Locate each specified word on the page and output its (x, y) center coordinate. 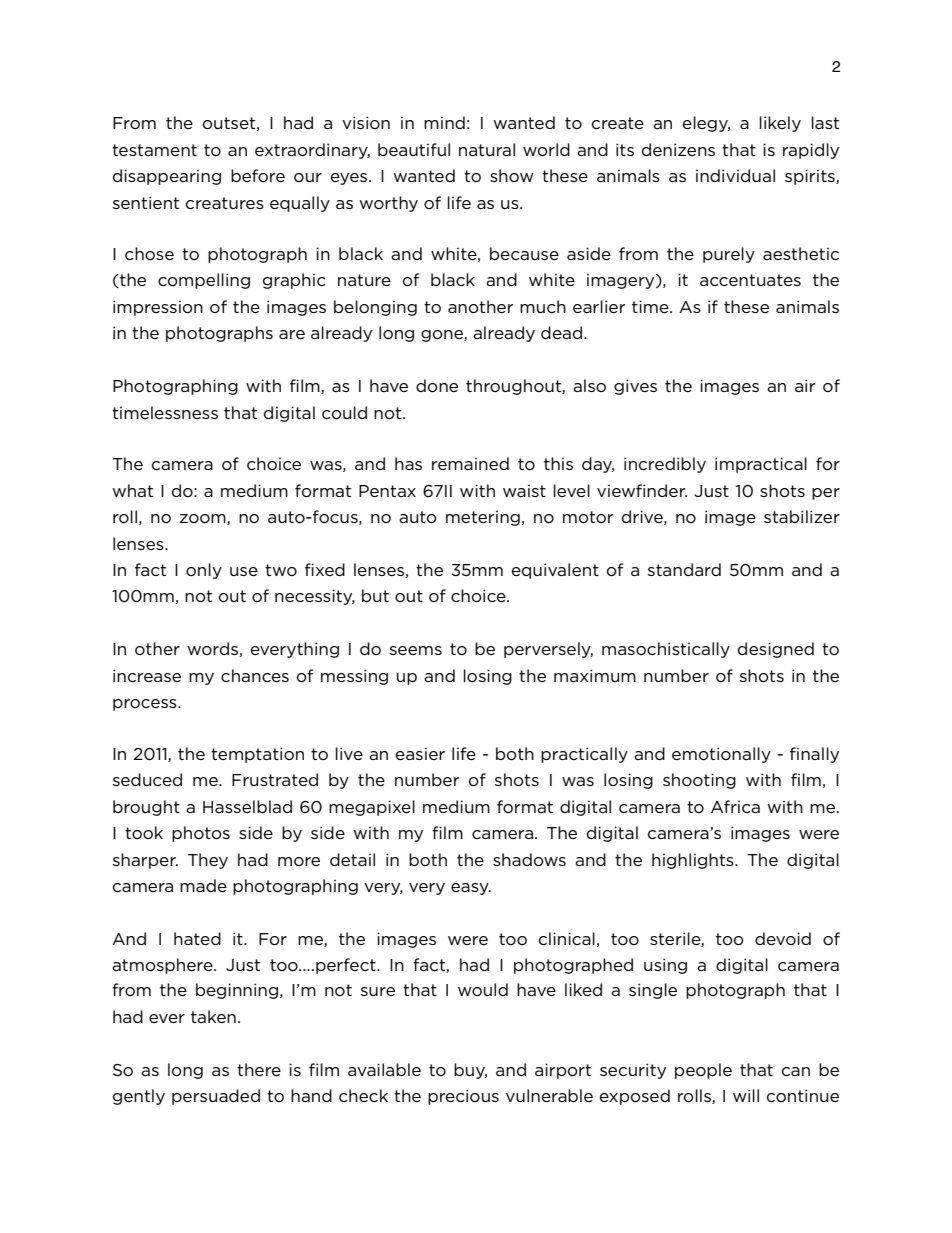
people (703, 1071)
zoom (204, 519)
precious (463, 1097)
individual (735, 175)
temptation (257, 755)
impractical (761, 465)
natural (487, 149)
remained (470, 463)
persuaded (216, 1097)
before (258, 175)
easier (420, 753)
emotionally (721, 755)
